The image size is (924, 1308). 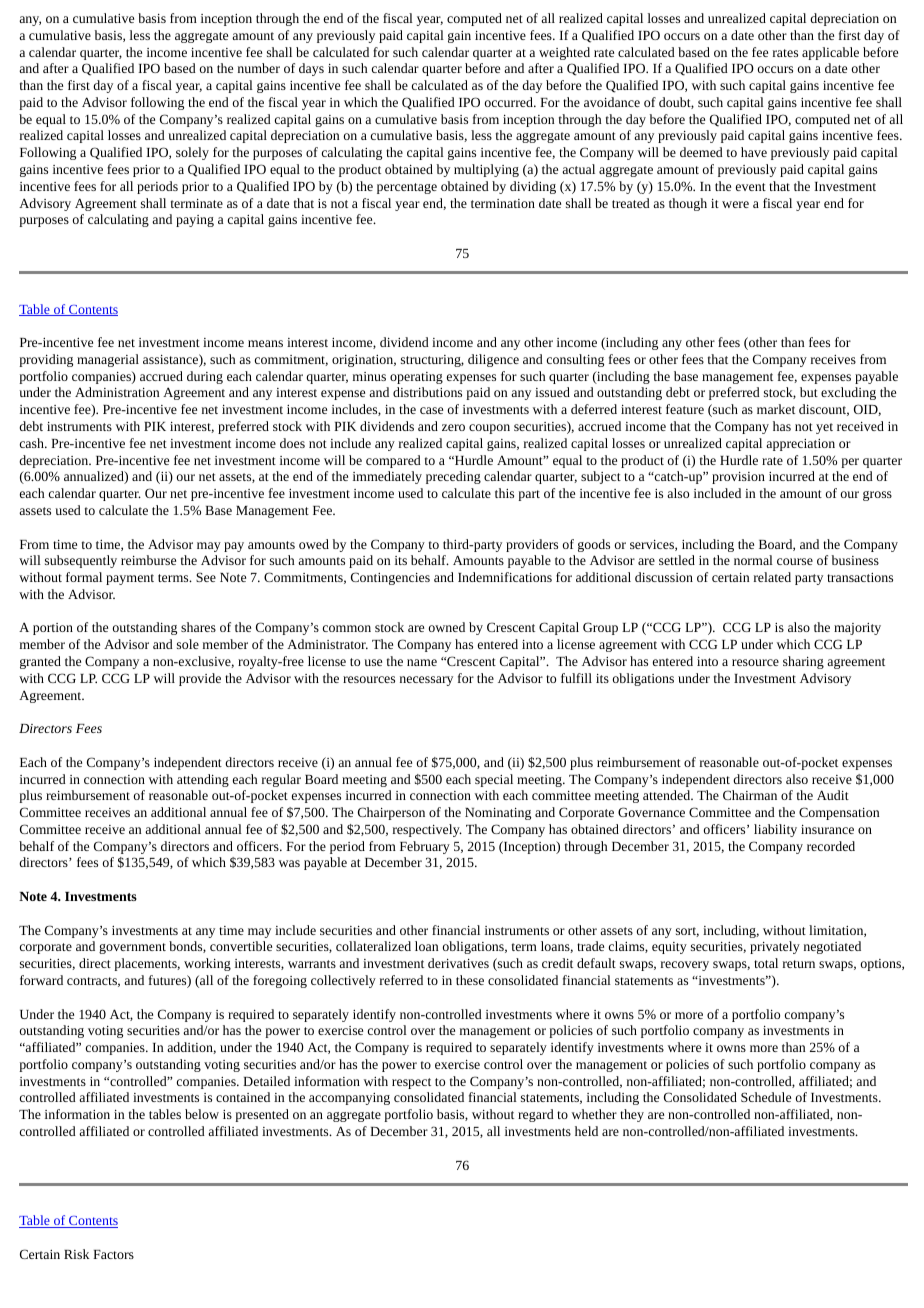 I want to click on sharing, so click(x=803, y=662).
